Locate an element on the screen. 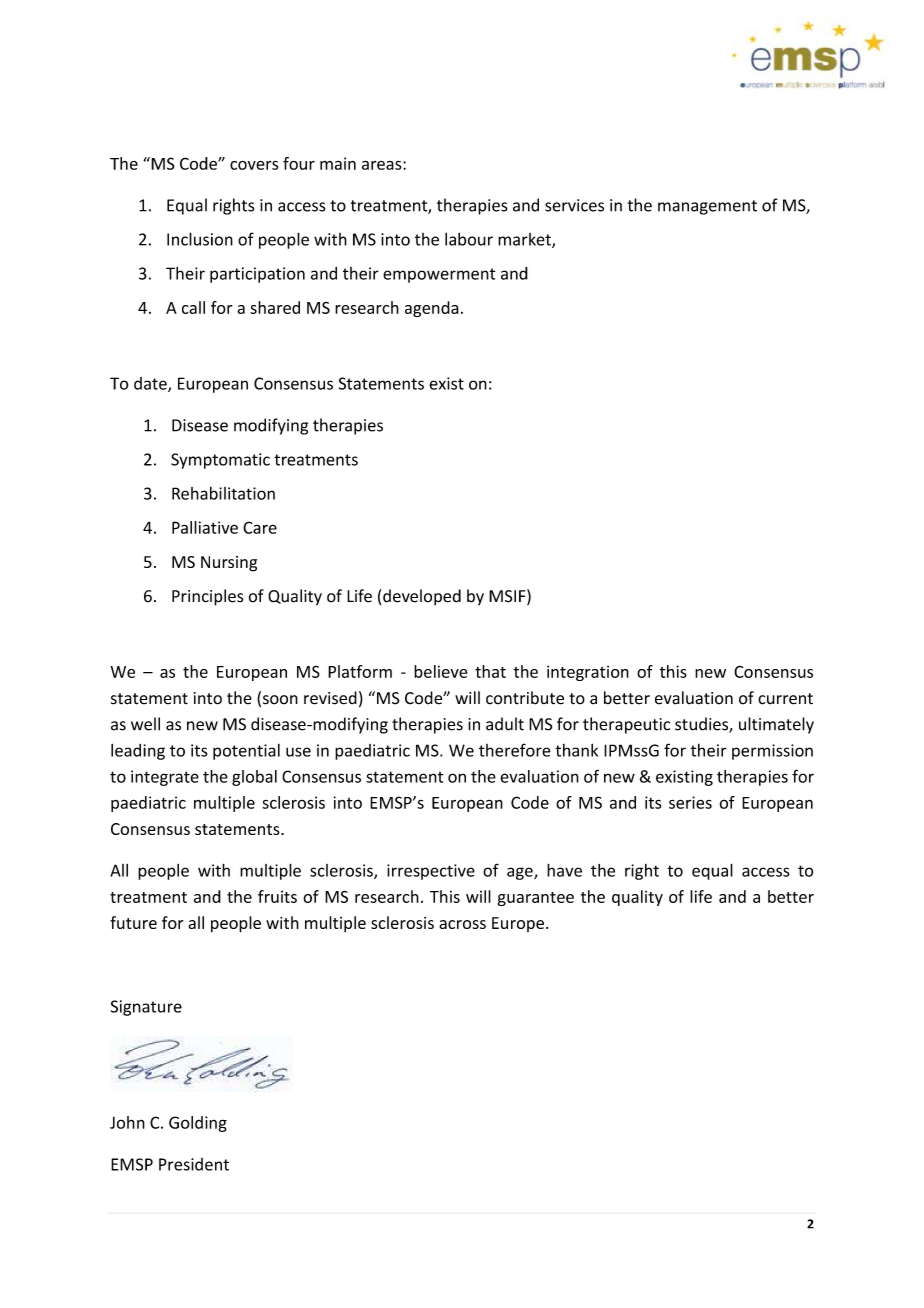 The width and height of the screenshot is (924, 1308). labour is located at coordinates (469, 239).
